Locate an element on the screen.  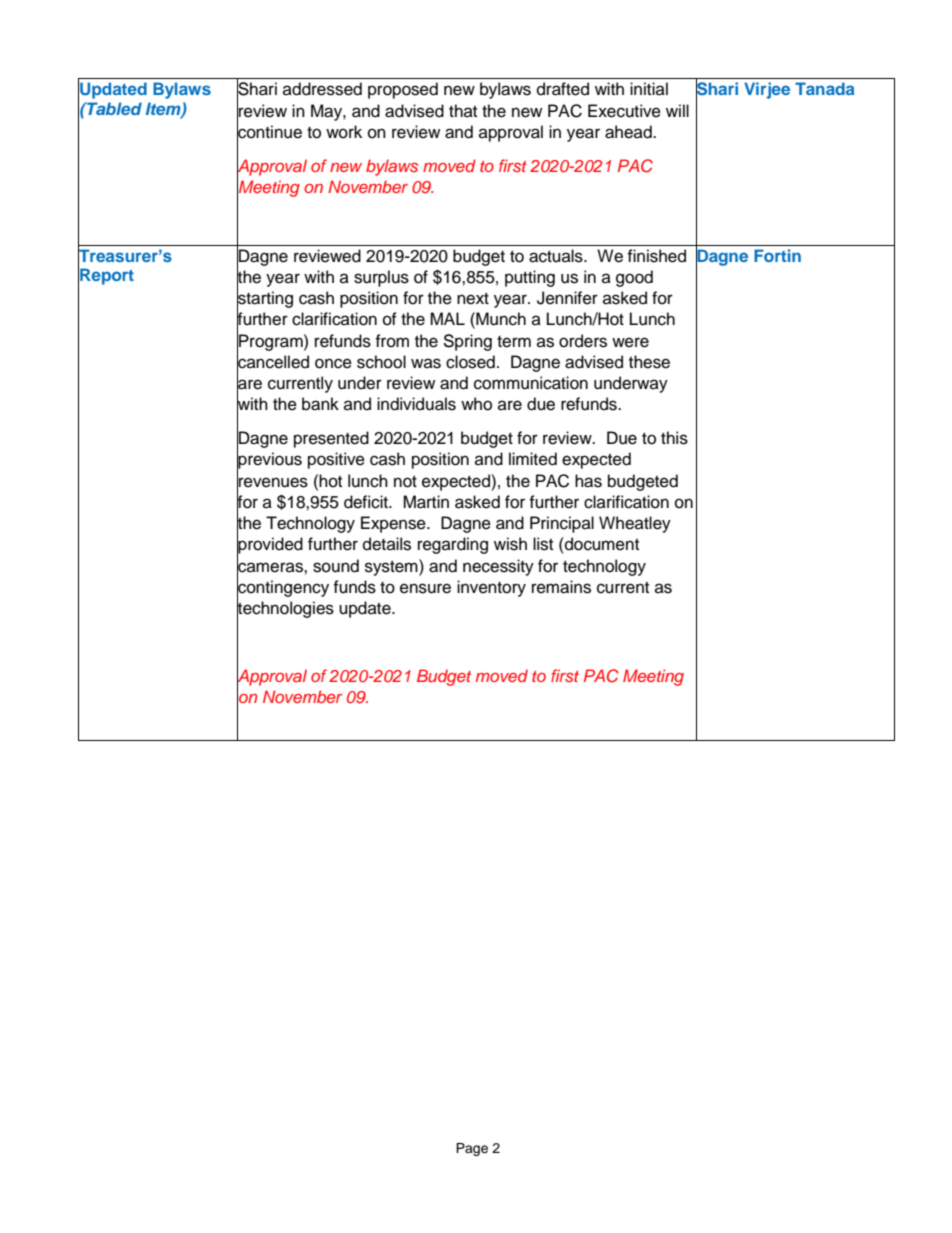
not is located at coordinates (405, 482).
